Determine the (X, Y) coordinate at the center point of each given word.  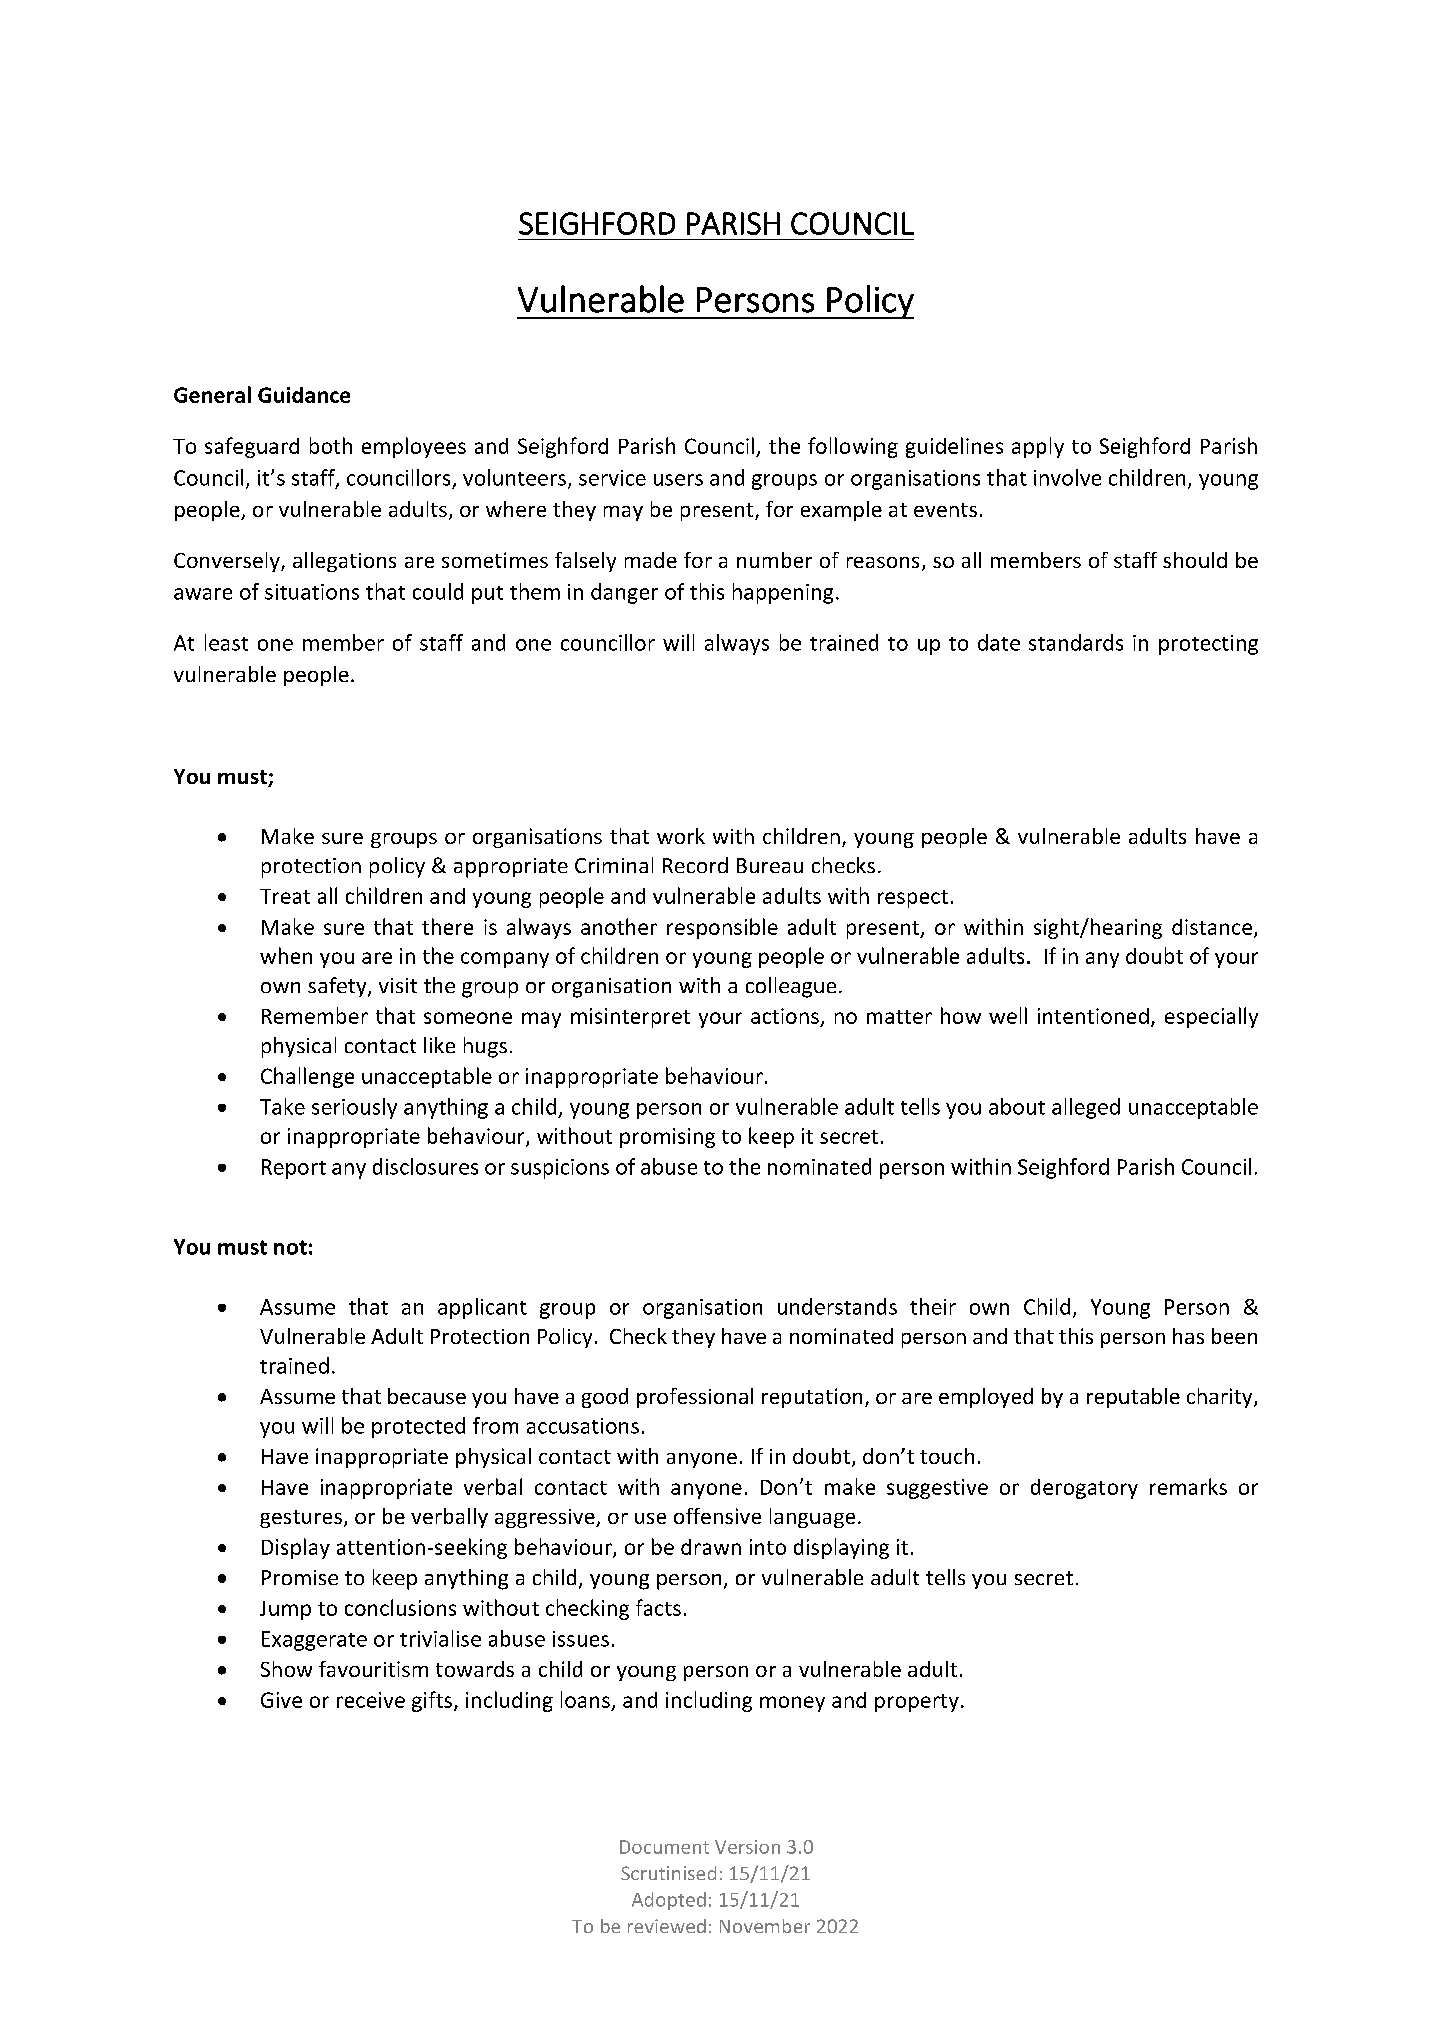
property (917, 1703)
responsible (722, 928)
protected (418, 1427)
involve (1067, 477)
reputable (1133, 1398)
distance (1212, 927)
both (331, 445)
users (678, 480)
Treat (285, 896)
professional (695, 1398)
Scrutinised (668, 1873)
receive (371, 1700)
